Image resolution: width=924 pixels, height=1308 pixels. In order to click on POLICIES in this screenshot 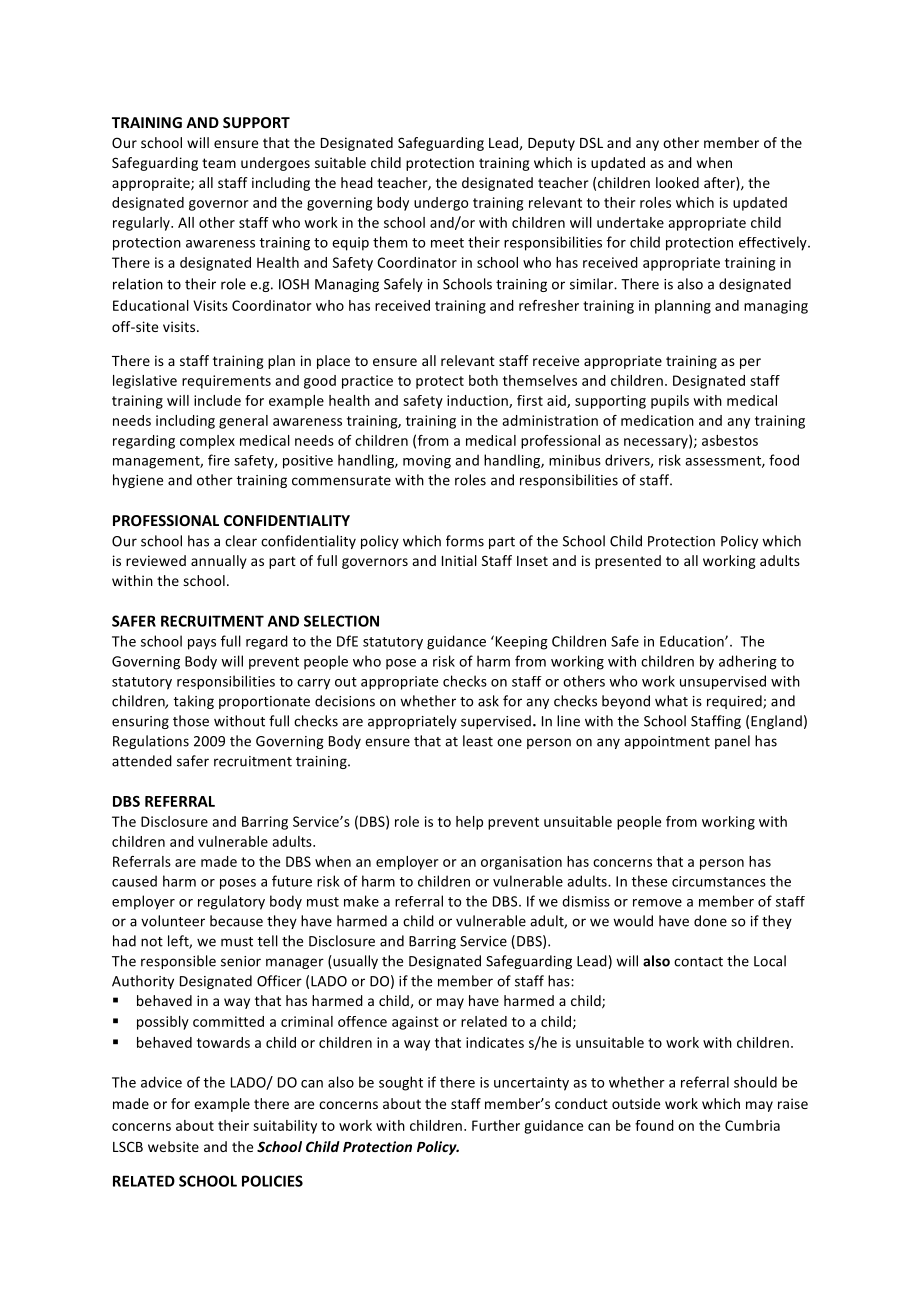, I will do `click(272, 1181)`.
